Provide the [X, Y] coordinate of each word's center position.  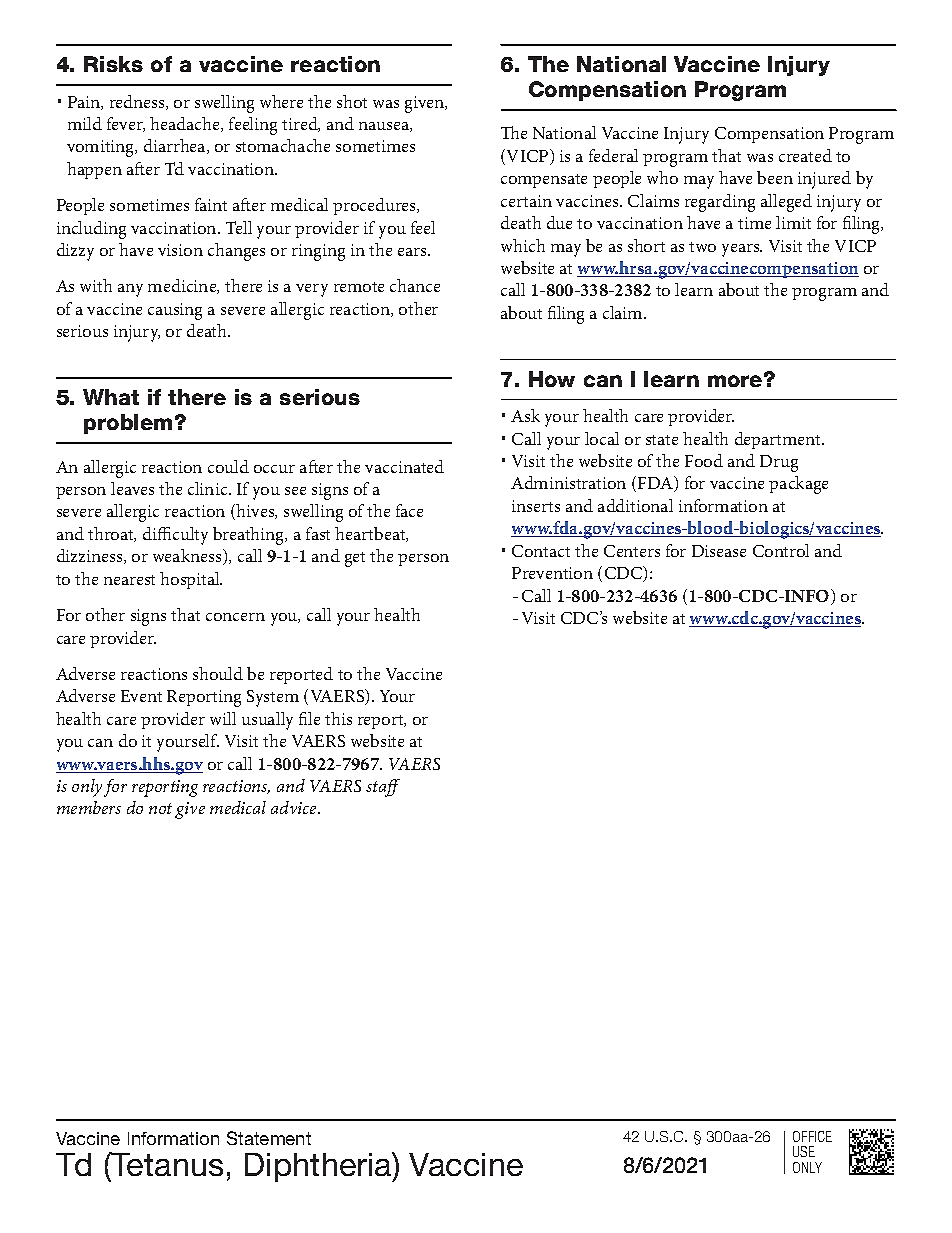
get [355, 559]
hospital [191, 580]
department [779, 440]
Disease [719, 551]
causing [175, 311]
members [89, 807]
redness [138, 102]
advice [295, 807]
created [805, 155]
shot [352, 101]
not [160, 808]
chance [415, 285]
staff [383, 788]
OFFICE [812, 1136]
